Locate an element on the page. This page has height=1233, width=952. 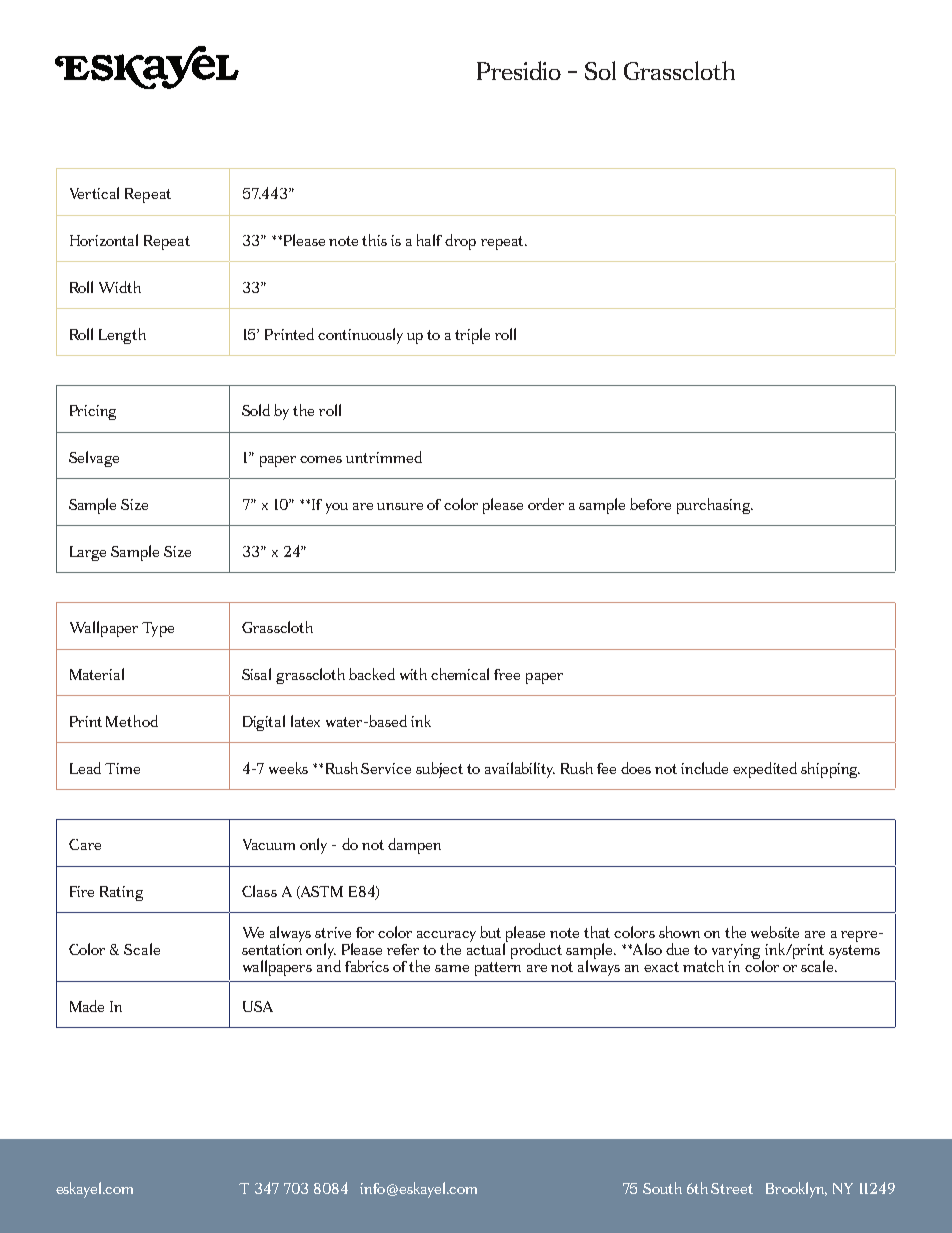
Length is located at coordinates (122, 336).
